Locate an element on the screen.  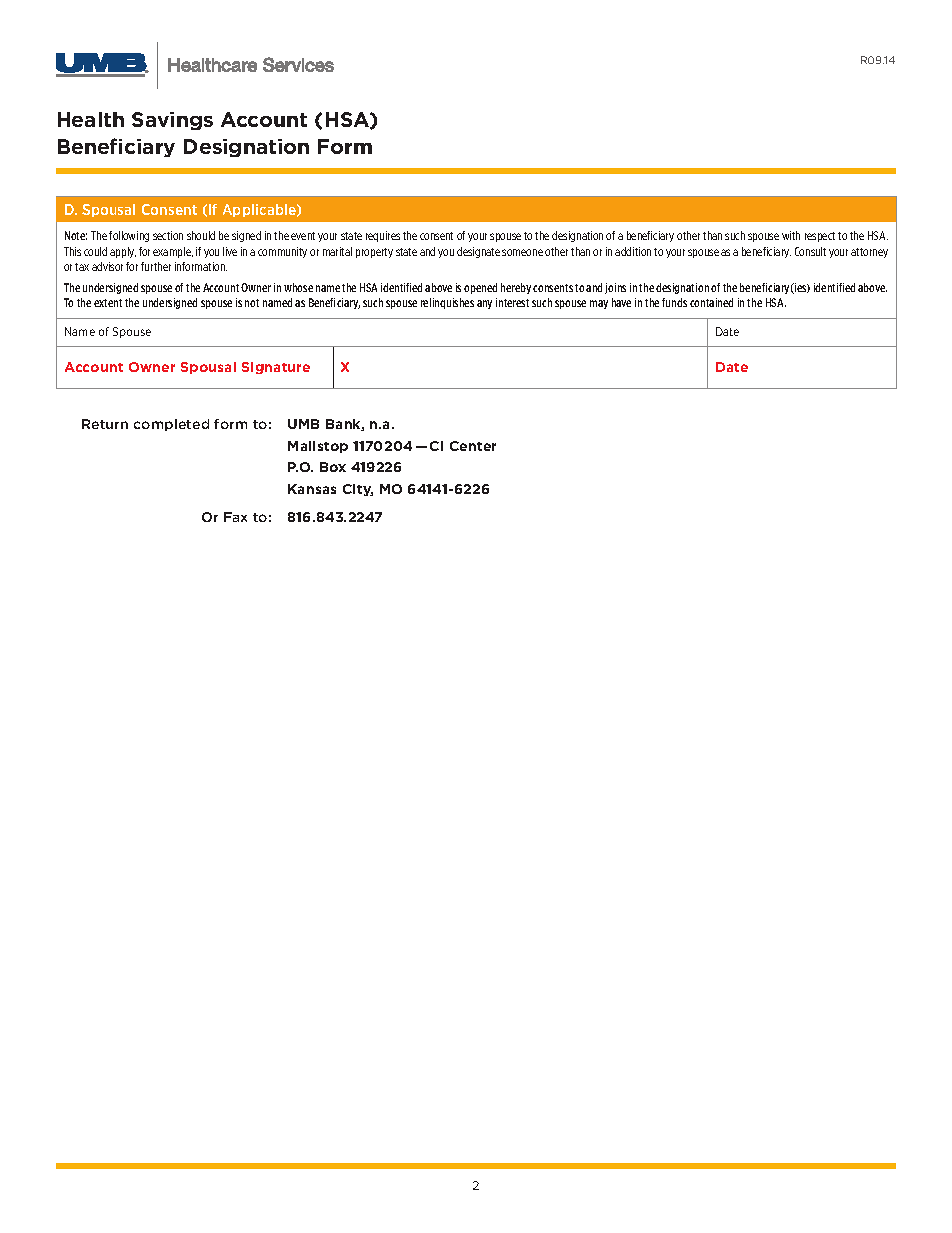
any is located at coordinates (484, 304).
